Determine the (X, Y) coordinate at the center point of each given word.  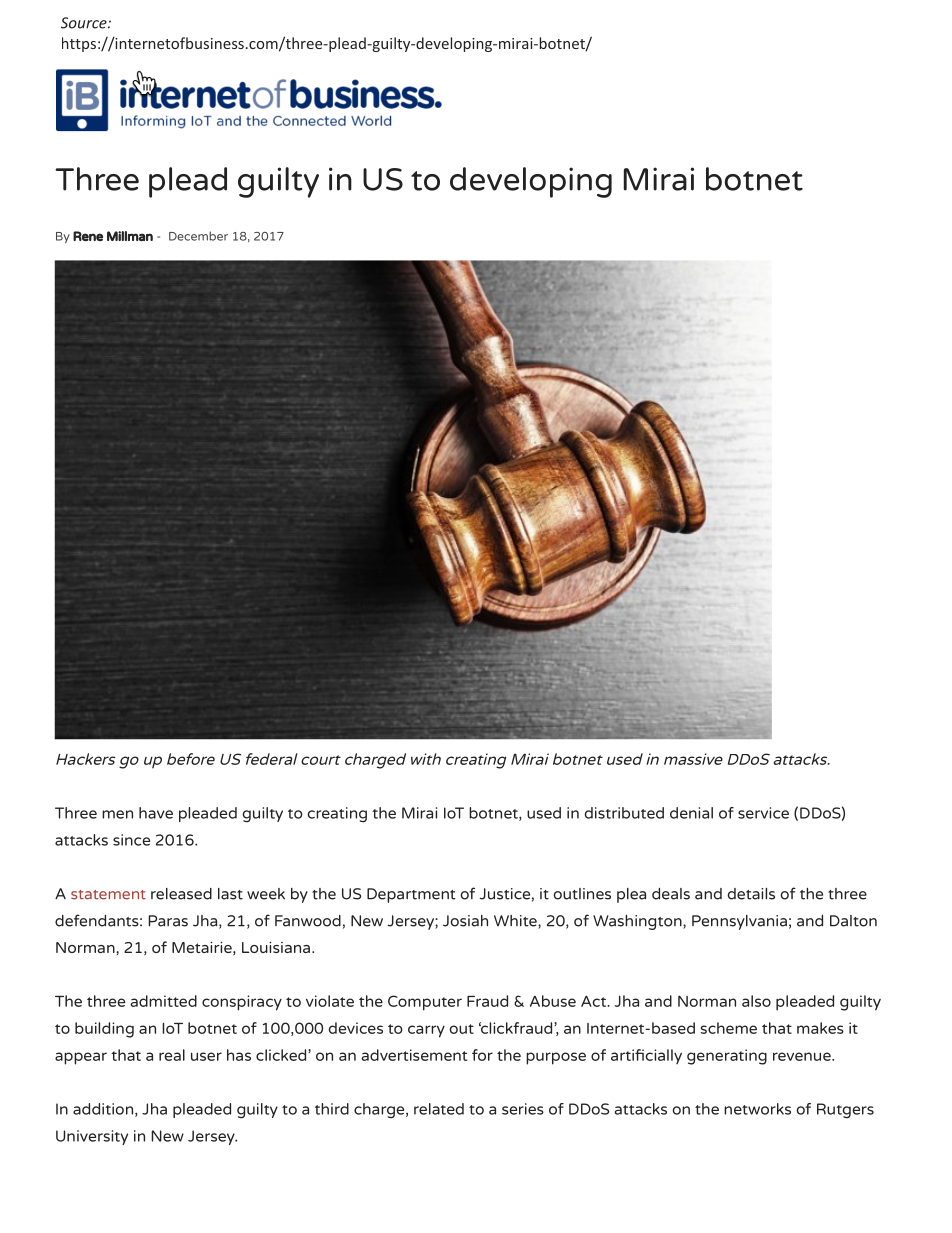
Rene (88, 236)
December (198, 236)
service (763, 813)
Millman (130, 236)
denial (691, 813)
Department (411, 895)
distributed (624, 813)
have (156, 813)
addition (104, 1110)
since (131, 840)
